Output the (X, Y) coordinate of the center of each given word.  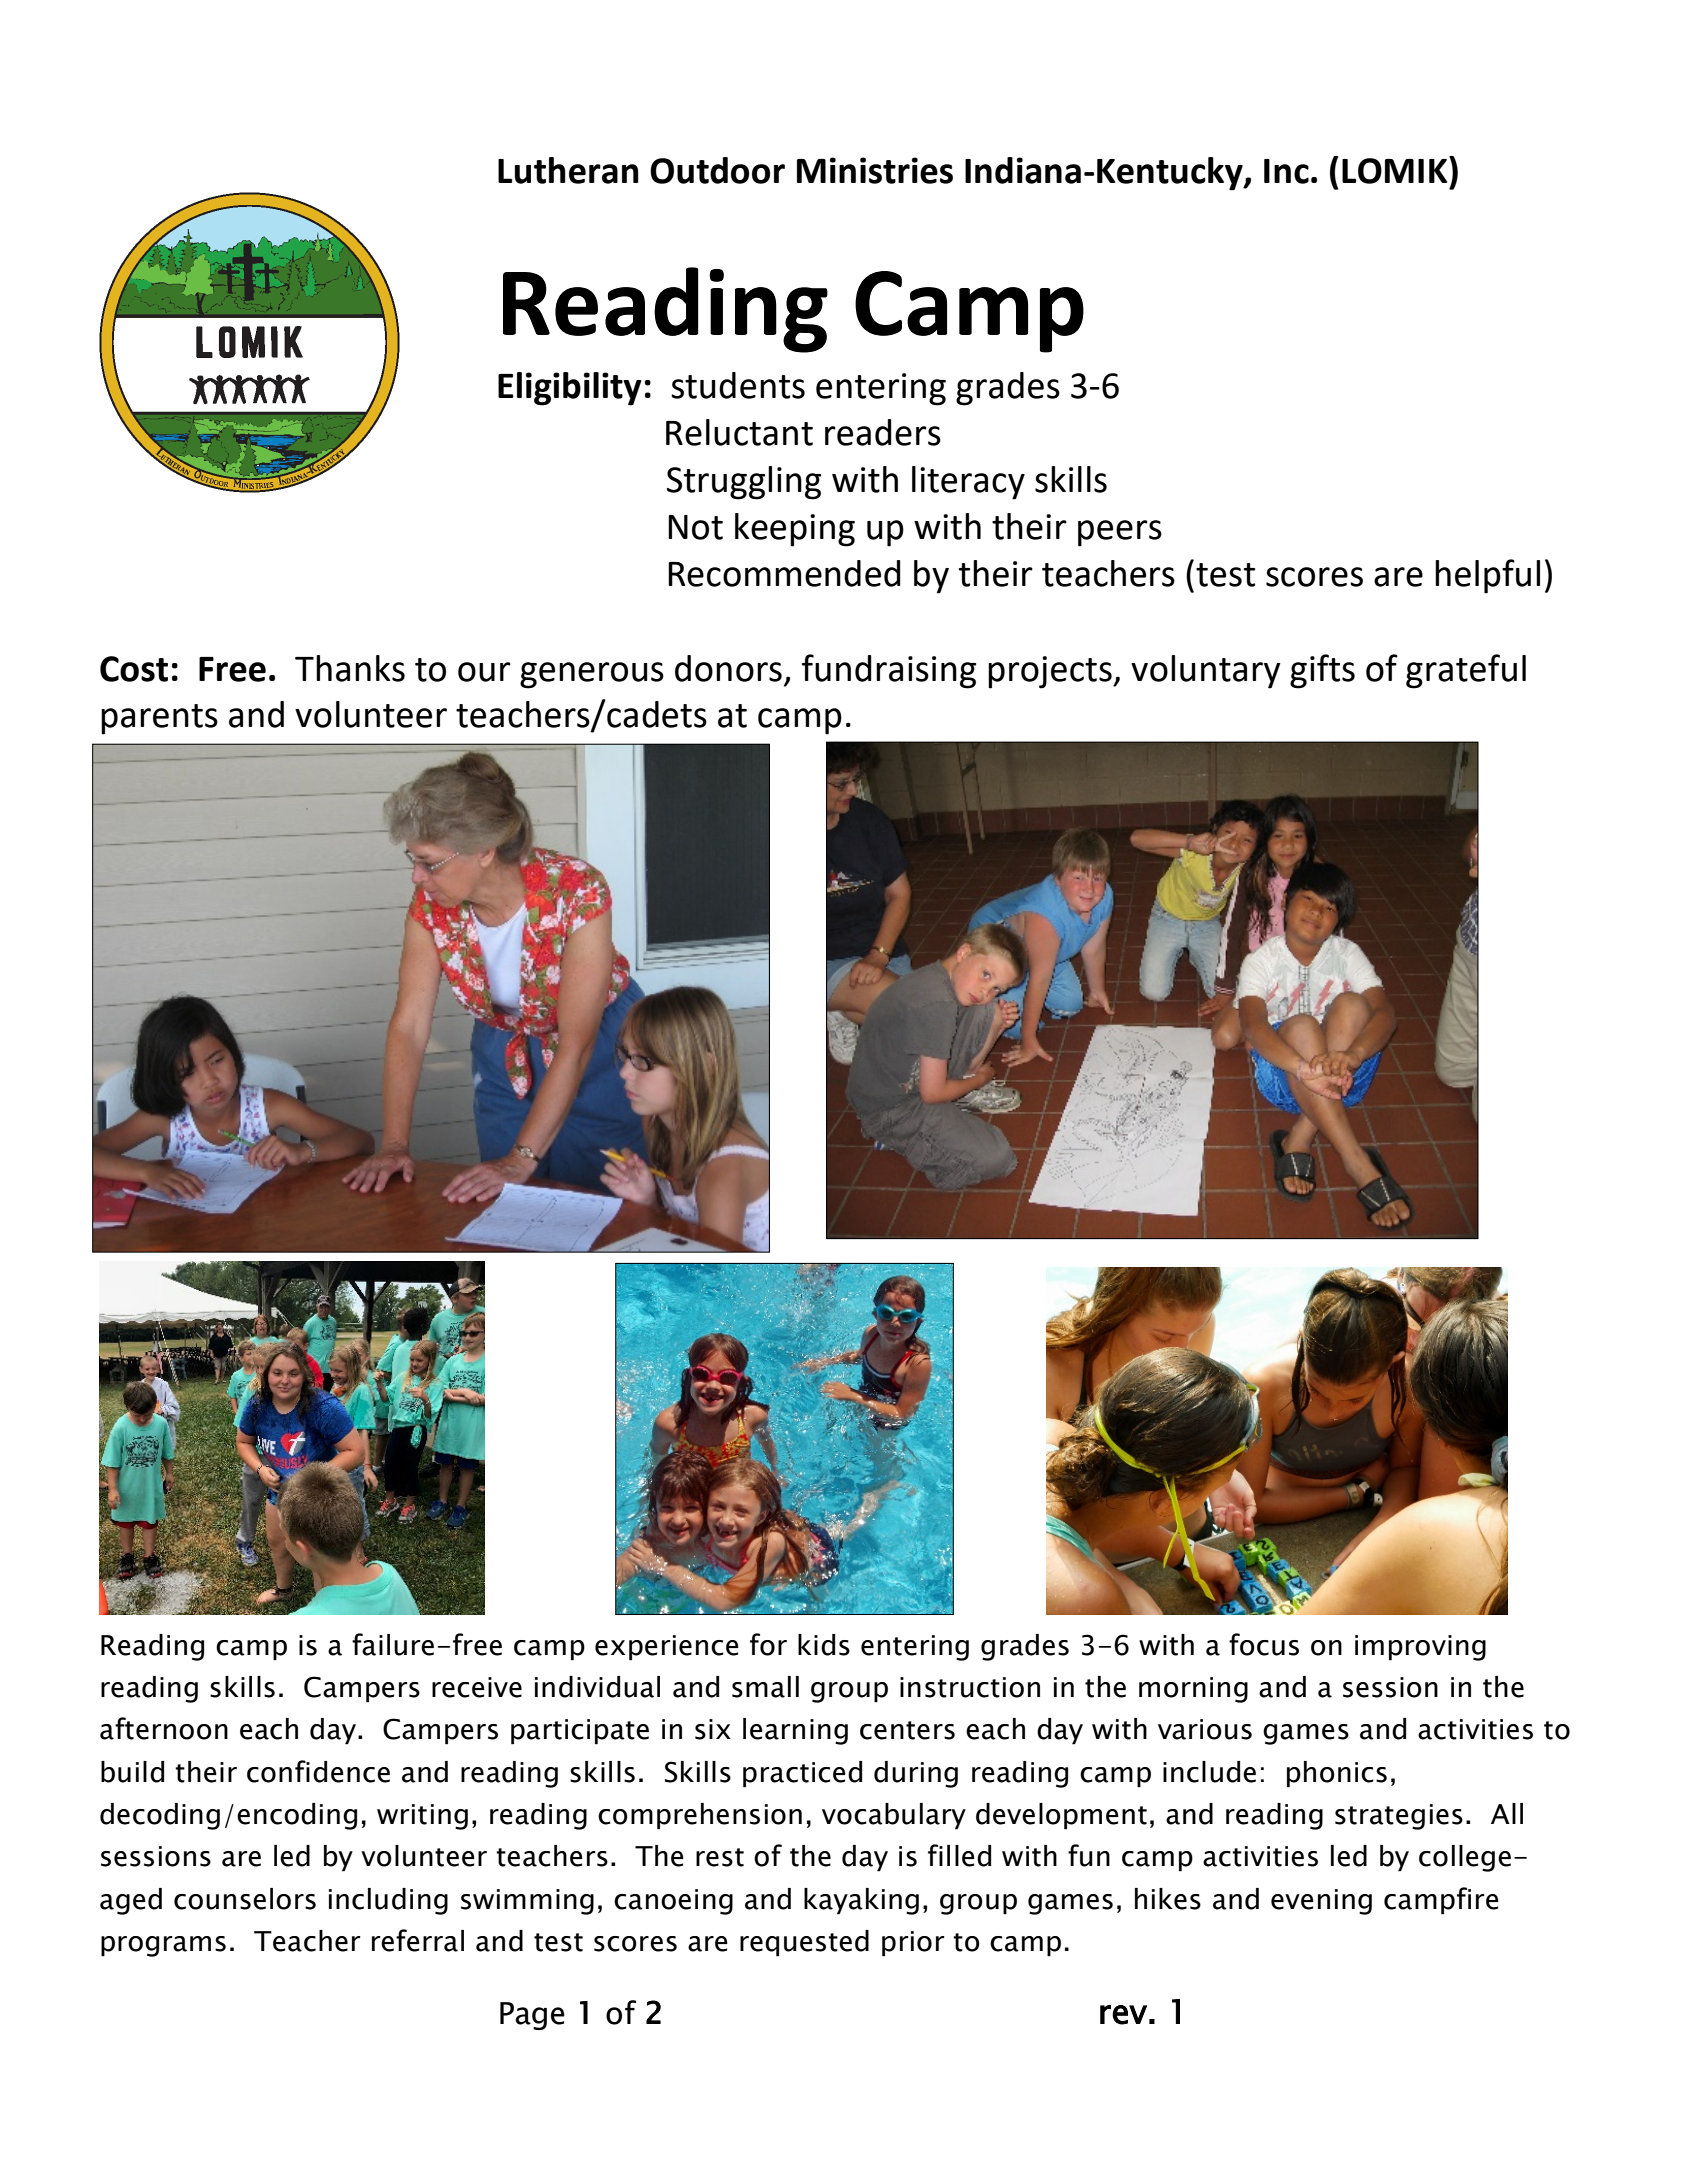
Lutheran (568, 170)
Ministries (875, 170)
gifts (1322, 671)
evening (1321, 1902)
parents (159, 719)
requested (804, 1943)
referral (418, 1940)
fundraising (889, 671)
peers (1120, 533)
